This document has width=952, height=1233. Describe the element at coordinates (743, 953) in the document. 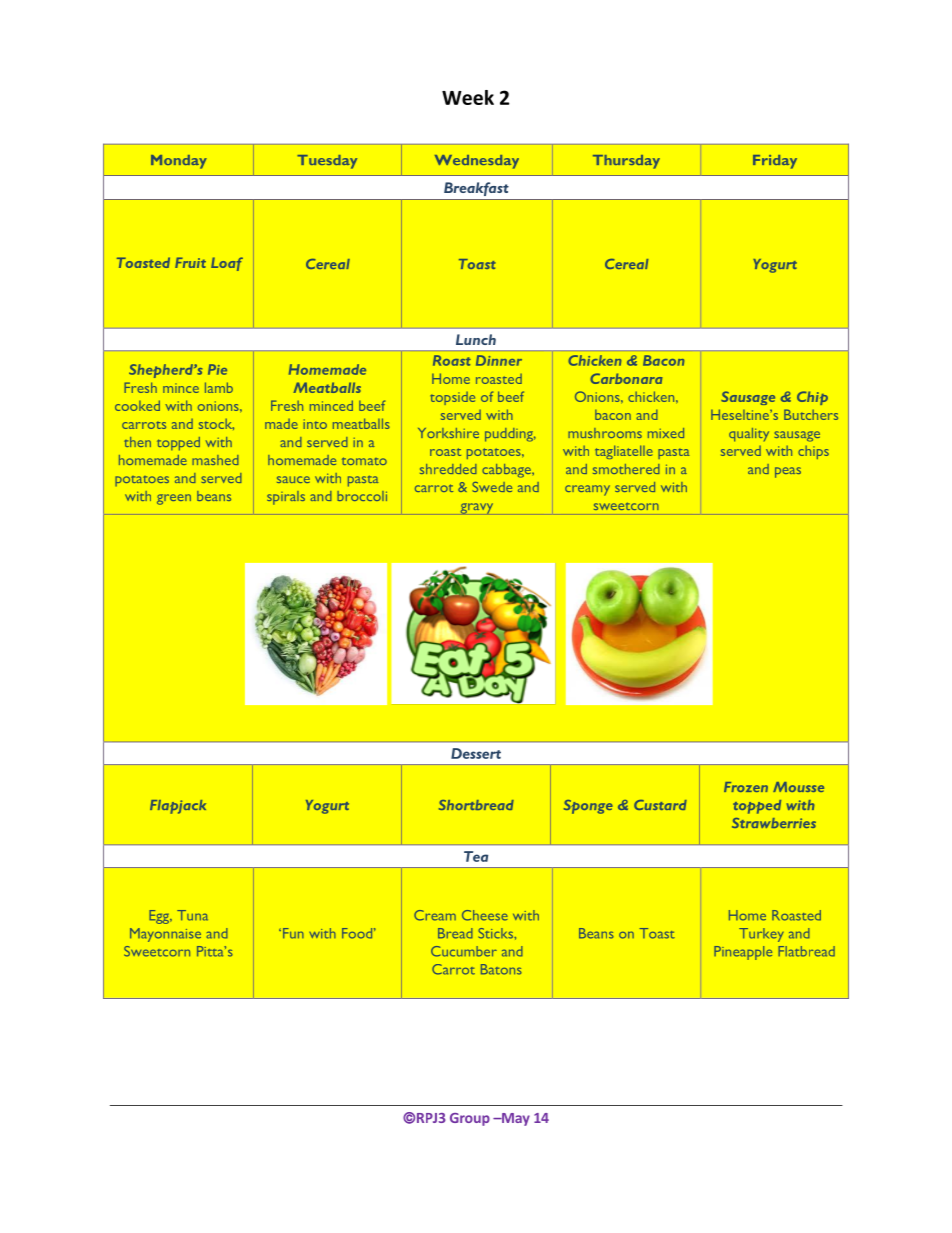

I see `Pineapple` at that location.
